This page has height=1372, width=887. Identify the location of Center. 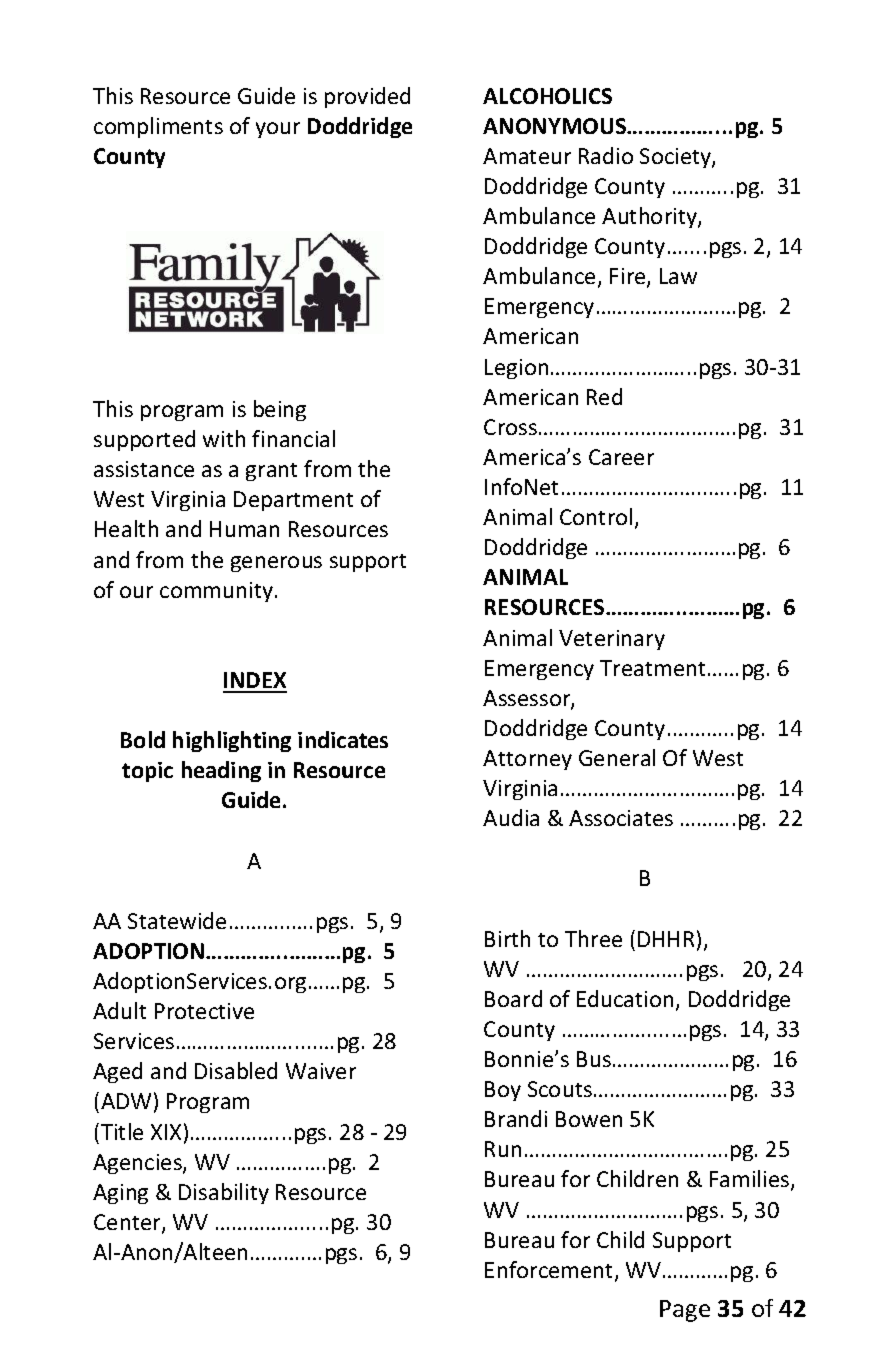
(128, 1223).
